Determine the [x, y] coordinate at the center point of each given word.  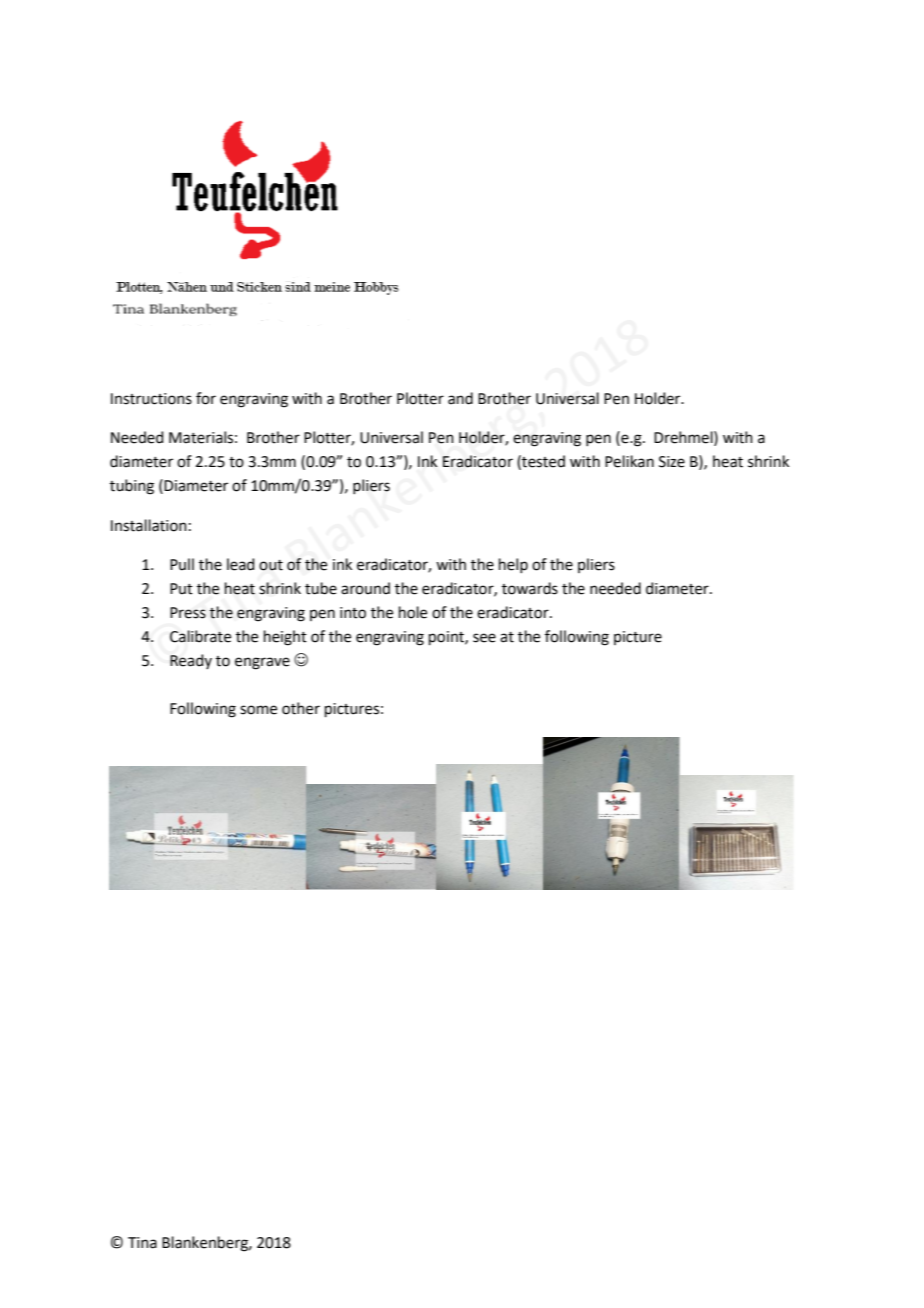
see [484, 638]
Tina [142, 1243]
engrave [262, 663]
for [206, 398]
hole [413, 612]
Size [672, 462]
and [460, 398]
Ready [191, 661]
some [258, 710]
